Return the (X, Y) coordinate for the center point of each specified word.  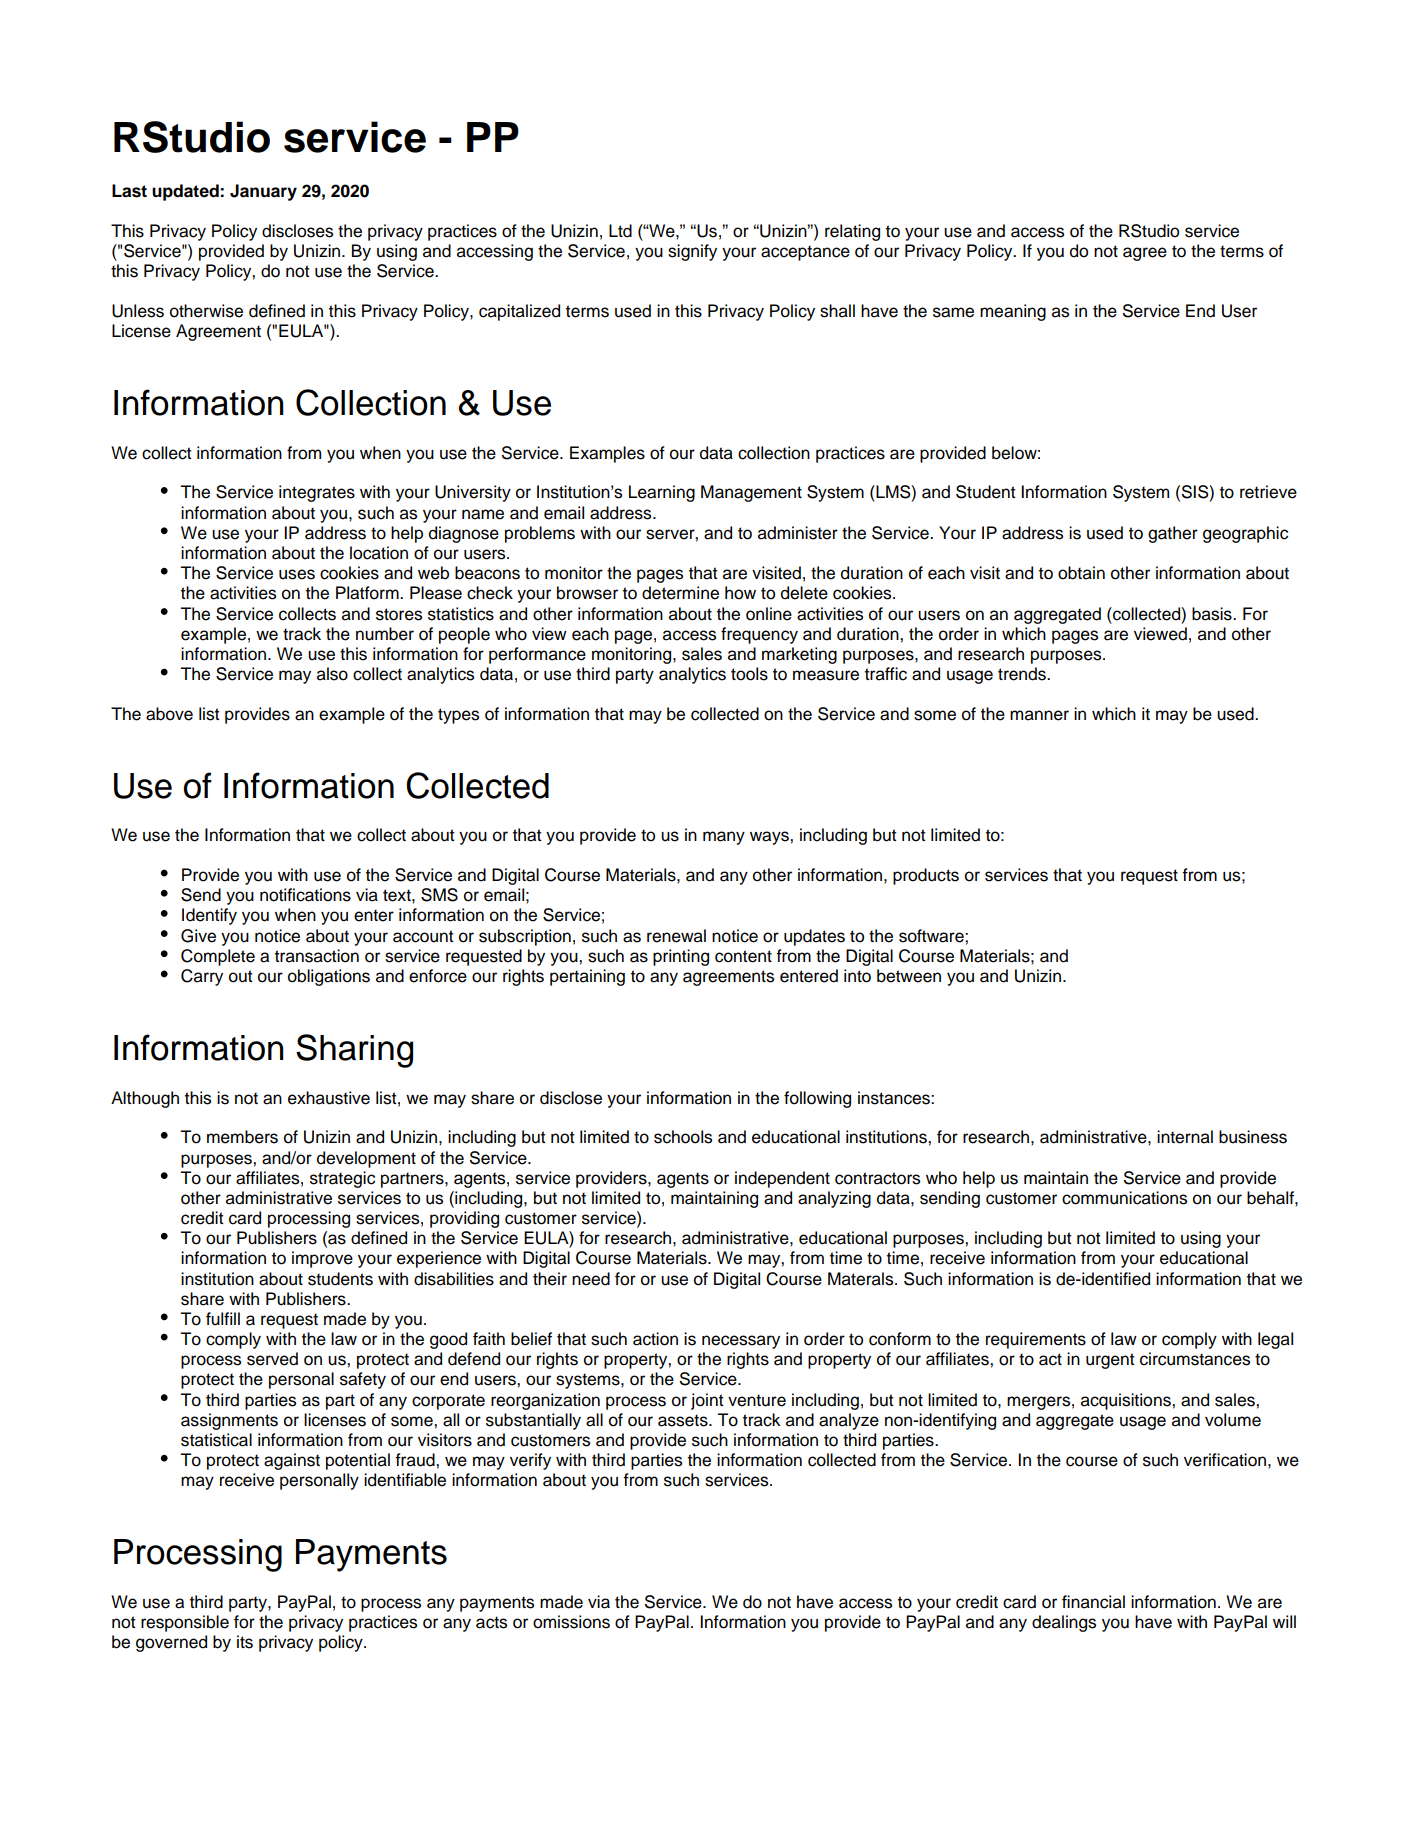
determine (680, 593)
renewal (676, 936)
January (263, 192)
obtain (1081, 573)
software (932, 936)
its (245, 1642)
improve (322, 1259)
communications (1124, 1198)
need (591, 1279)
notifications (305, 895)
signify (692, 252)
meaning (1013, 312)
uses (297, 574)
